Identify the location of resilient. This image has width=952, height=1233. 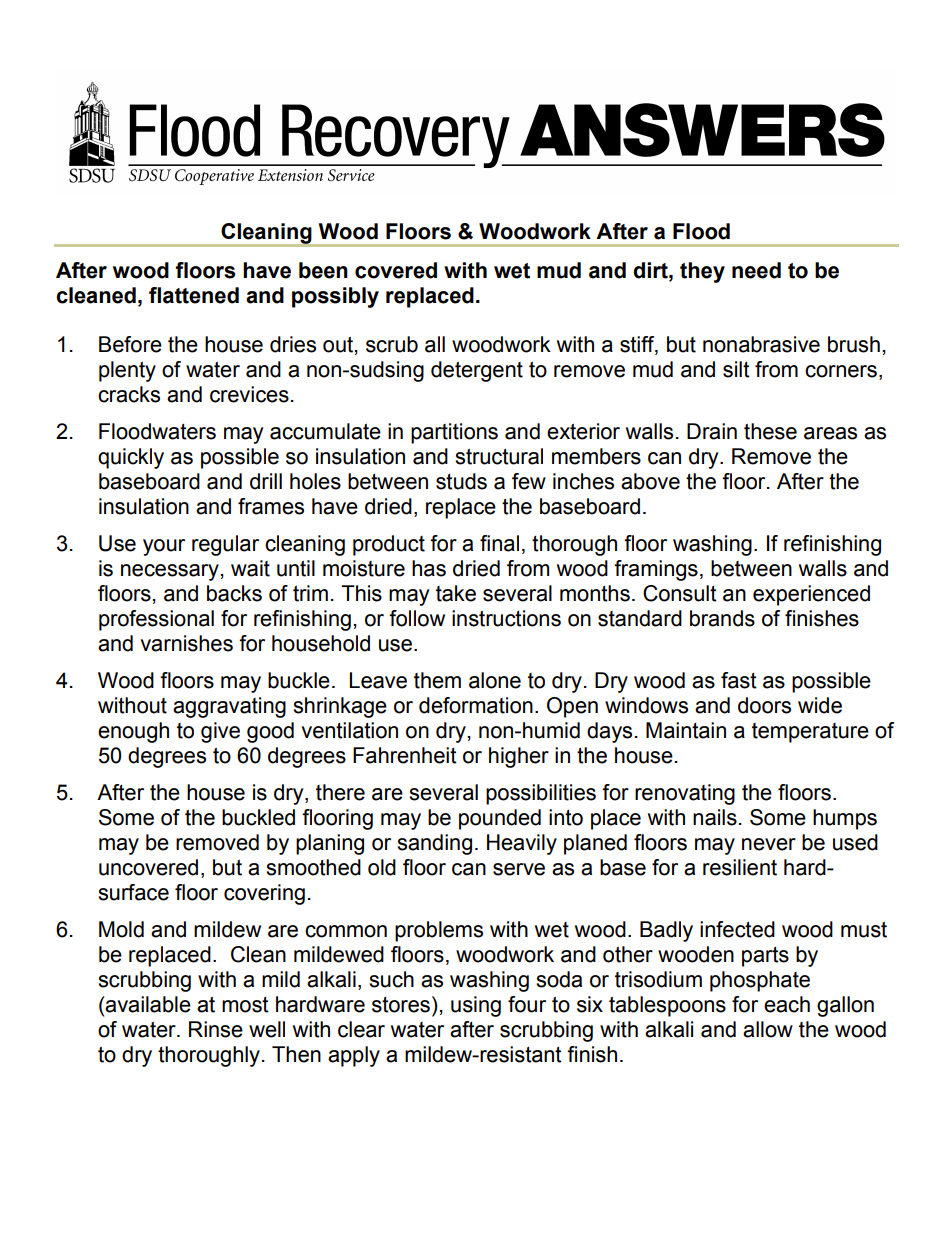
(740, 867).
